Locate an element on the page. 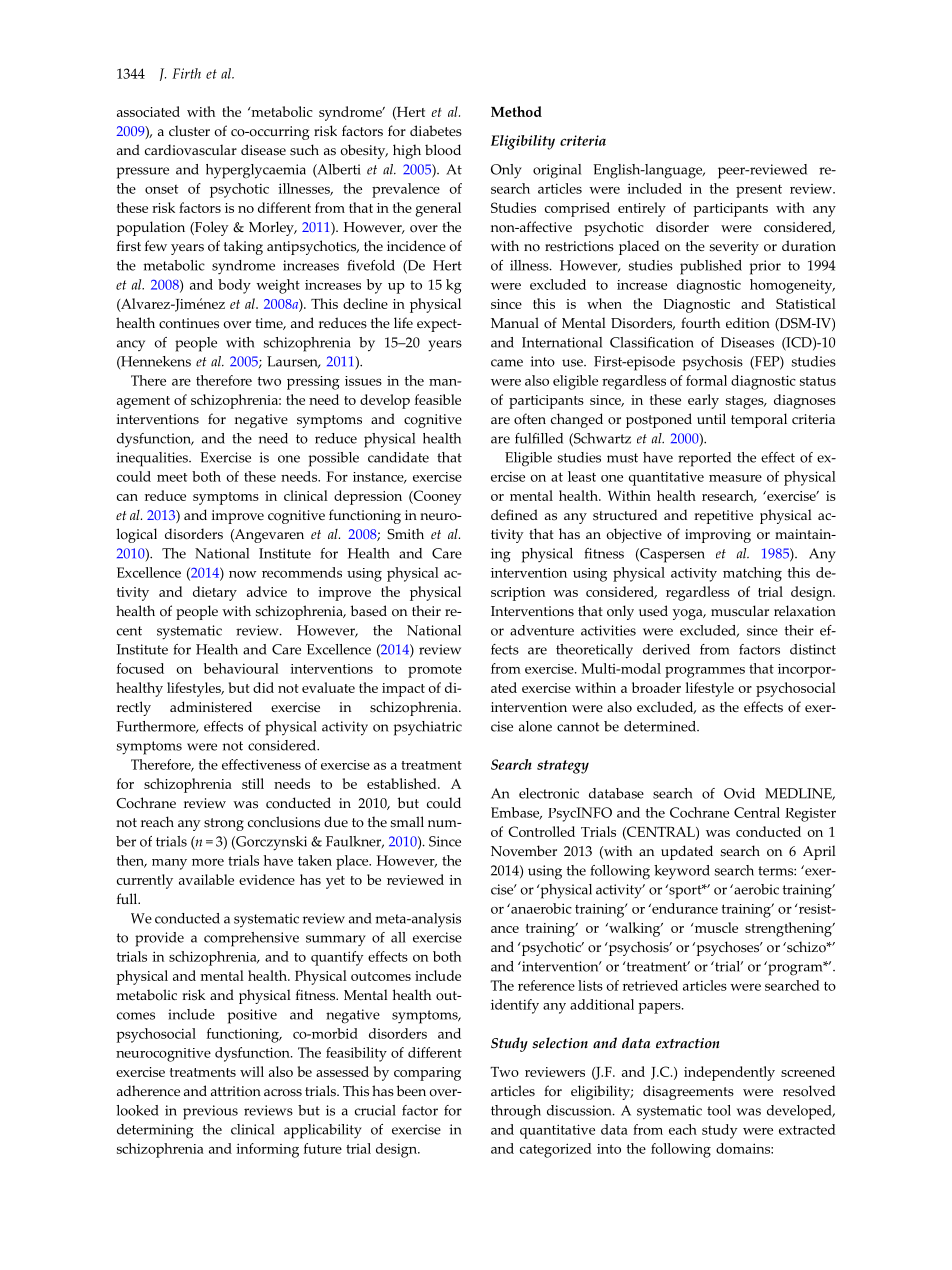  electronic is located at coordinates (549, 793).
